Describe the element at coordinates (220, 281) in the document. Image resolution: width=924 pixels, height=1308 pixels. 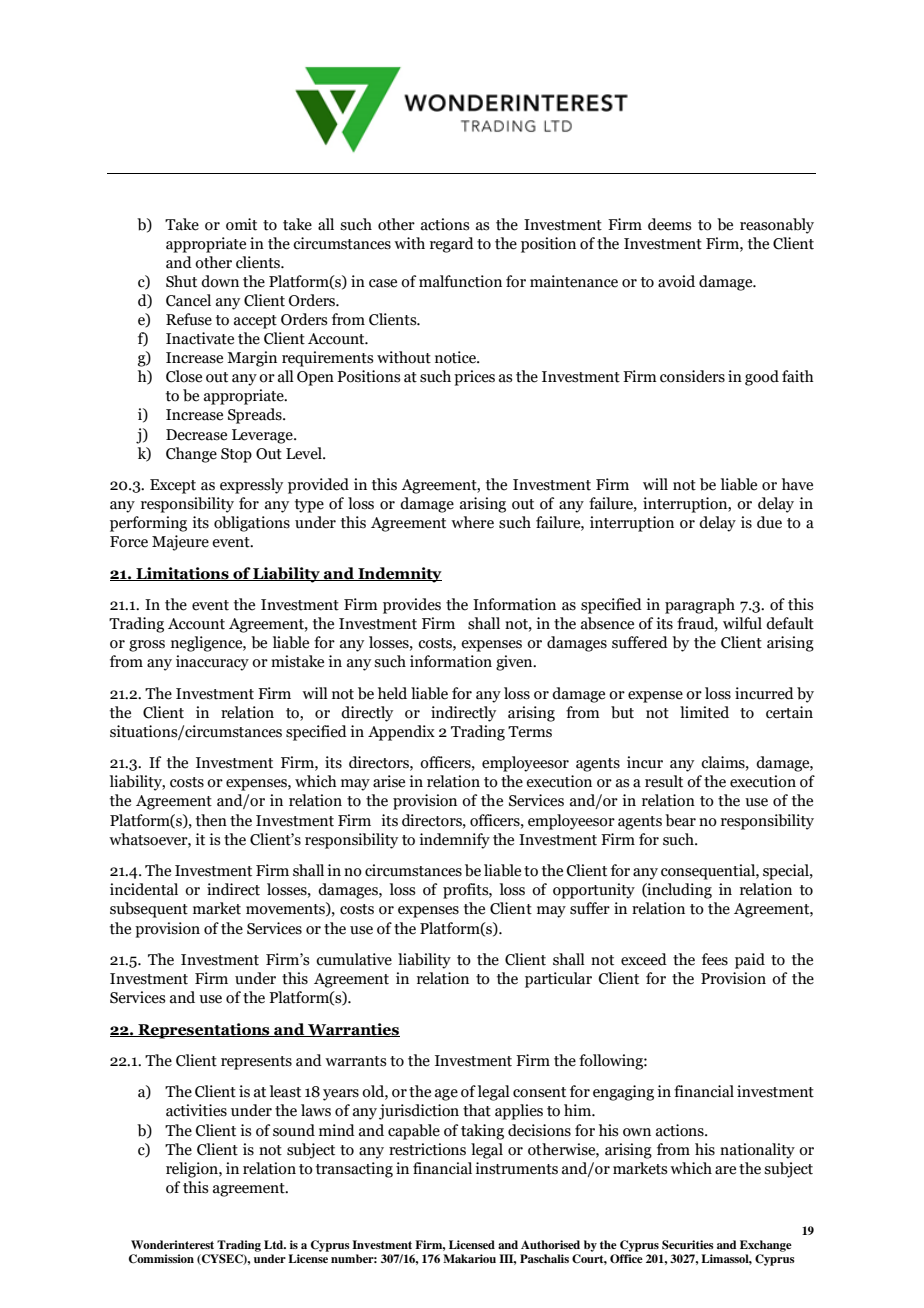
I see `down` at that location.
